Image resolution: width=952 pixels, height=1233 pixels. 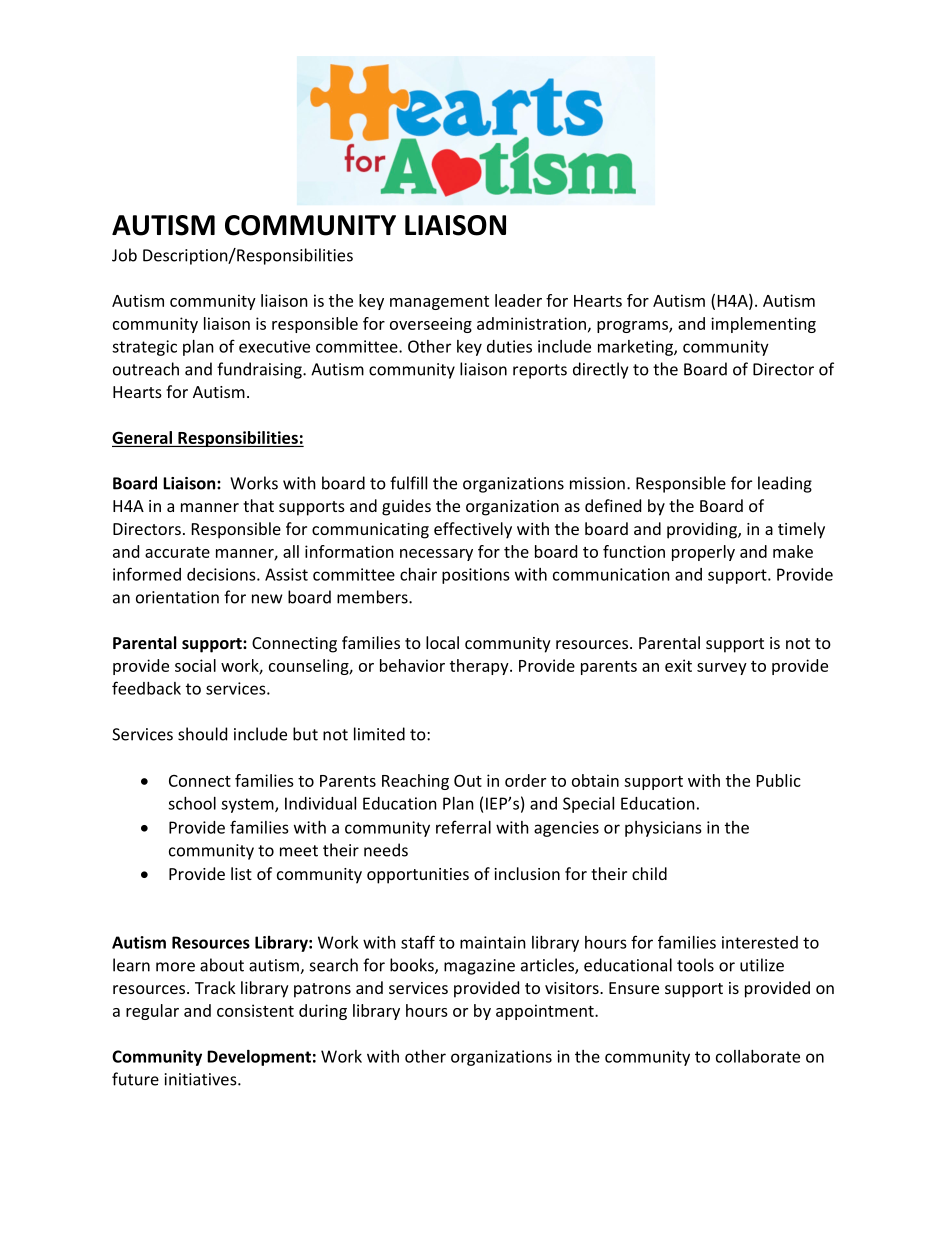 I want to click on implementing, so click(x=763, y=325).
